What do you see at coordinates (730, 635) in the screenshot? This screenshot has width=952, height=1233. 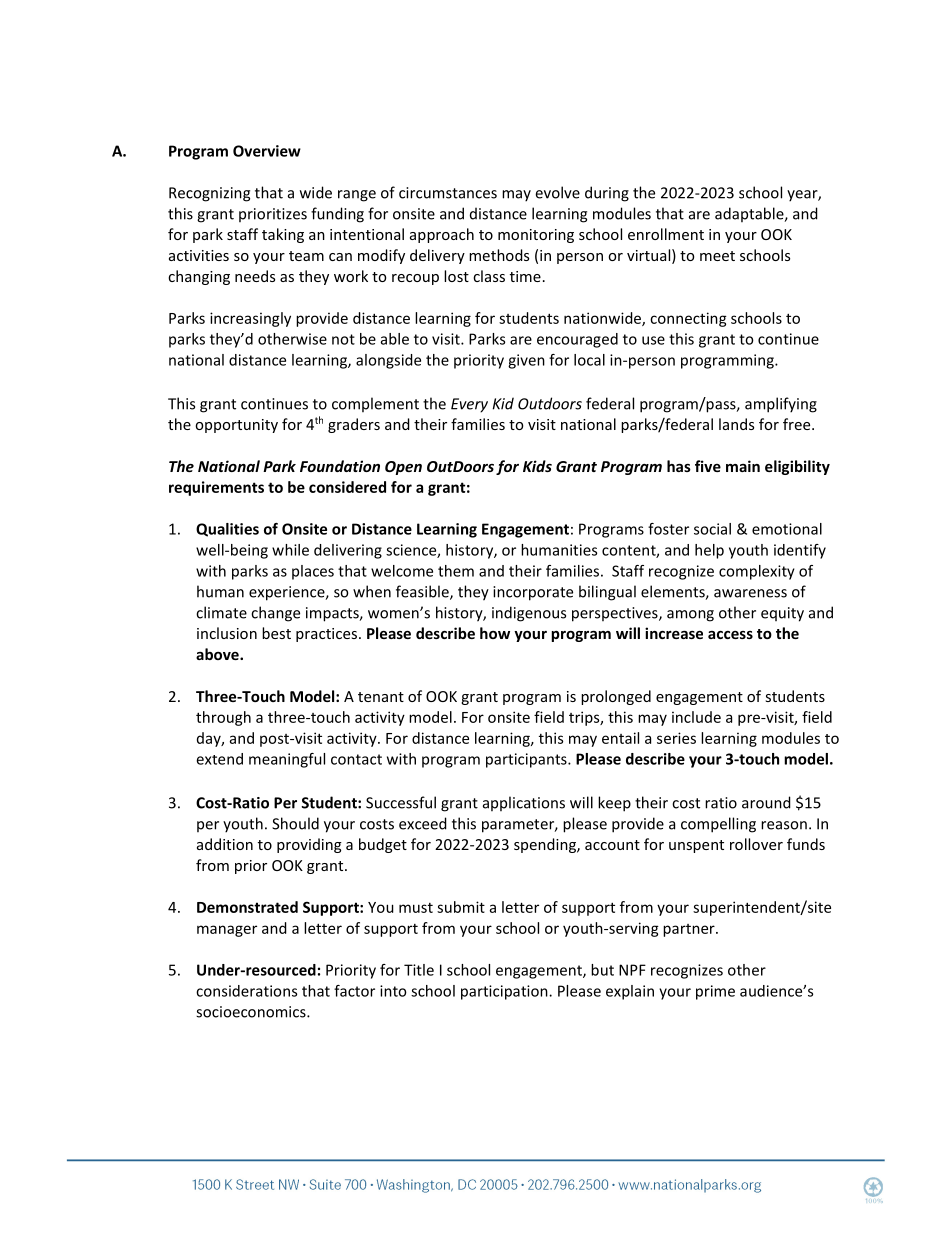 I see `access` at bounding box center [730, 635].
